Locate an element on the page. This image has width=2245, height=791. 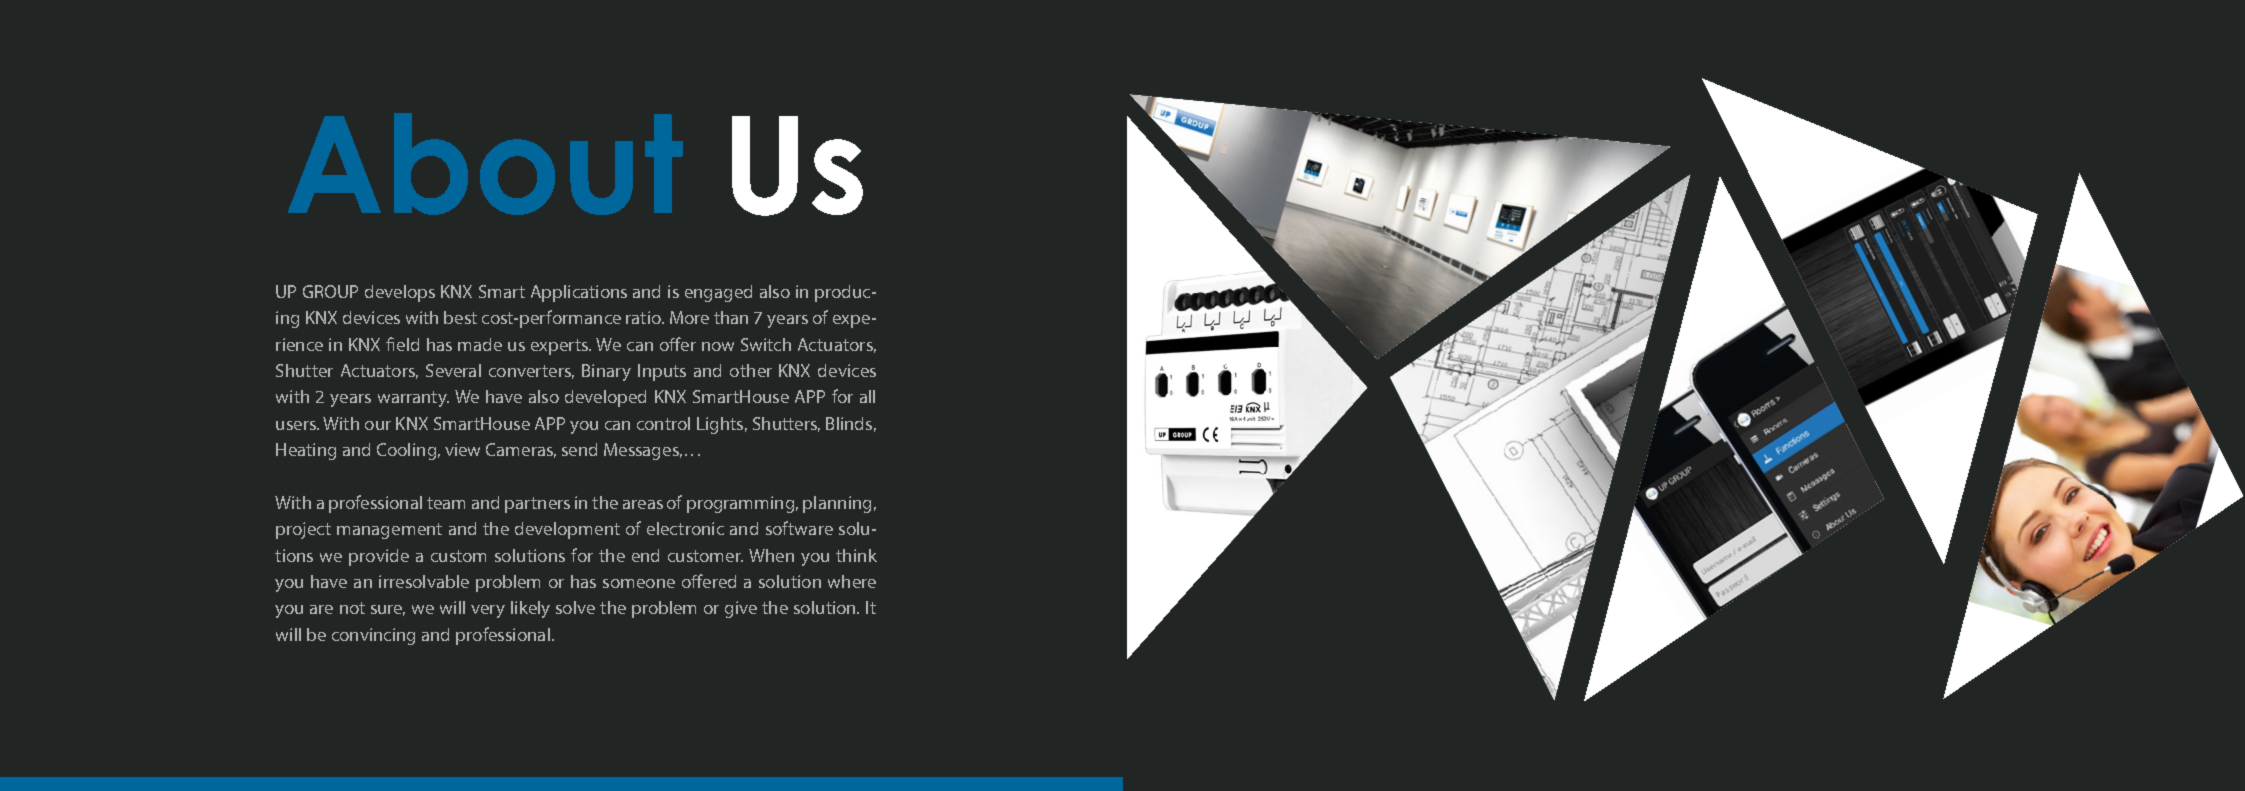
engaged is located at coordinates (718, 293).
